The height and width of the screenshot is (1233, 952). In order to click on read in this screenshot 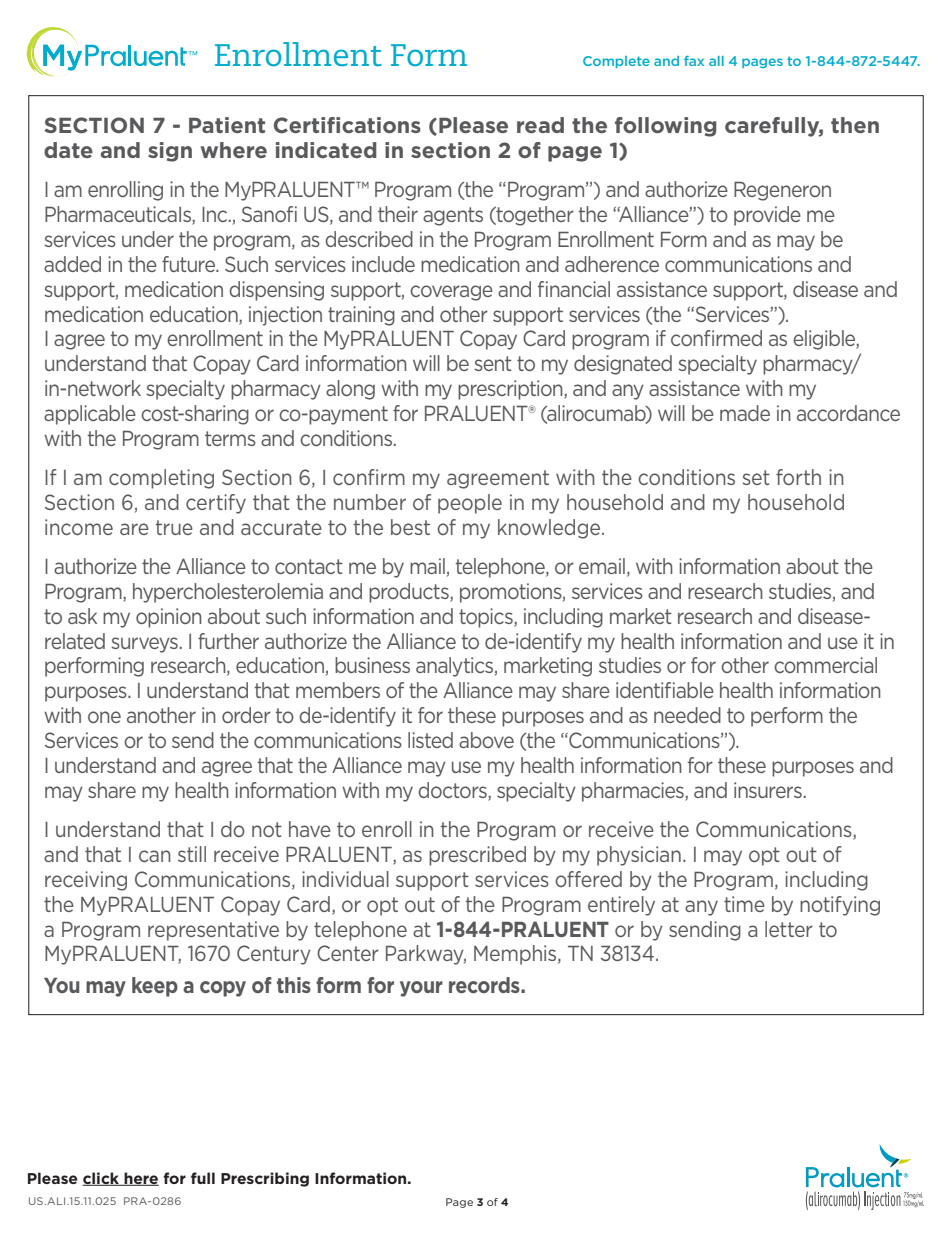, I will do `click(540, 125)`.
